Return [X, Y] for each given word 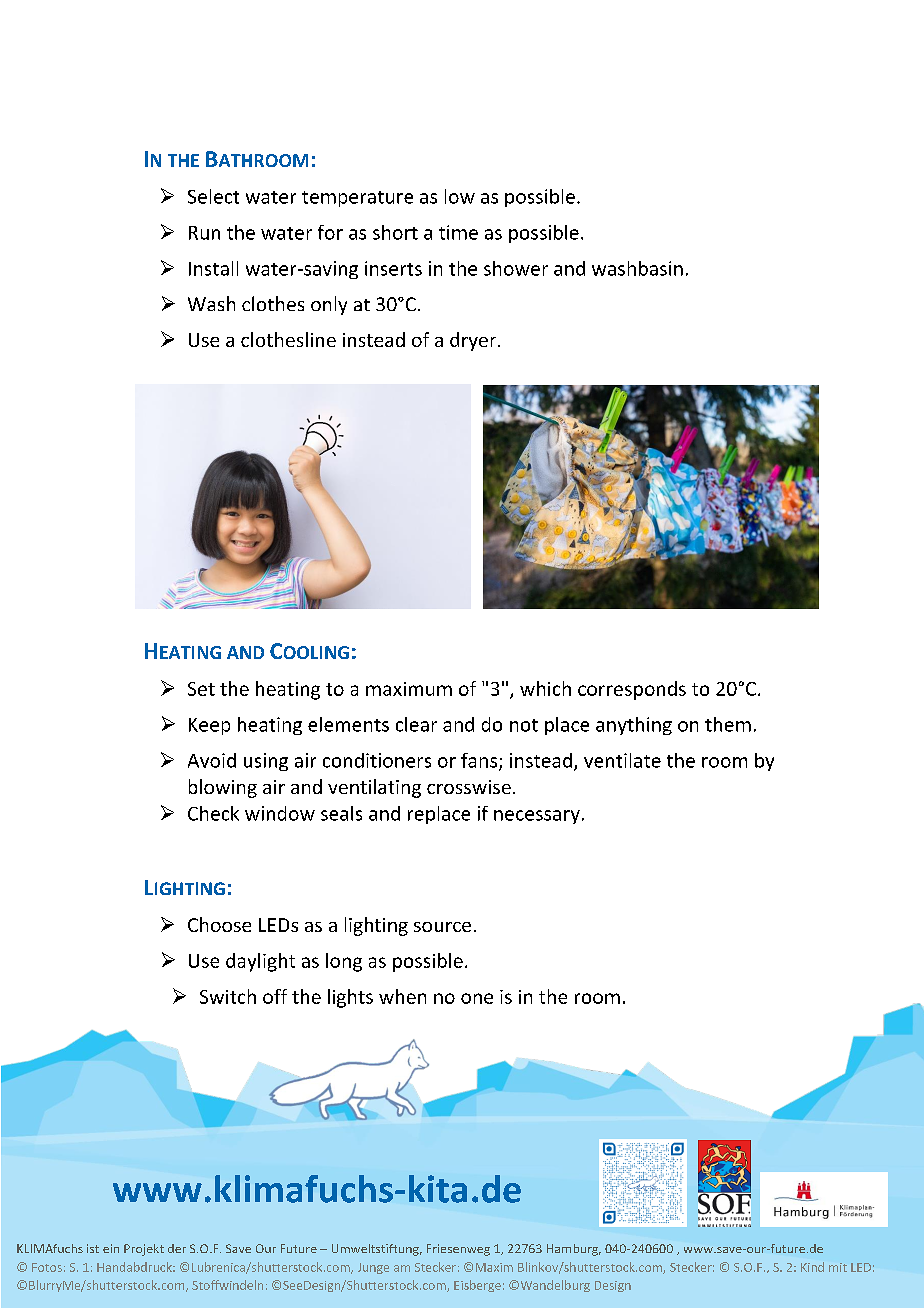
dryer [474, 341]
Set [201, 689]
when [402, 996]
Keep [209, 726]
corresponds [632, 690]
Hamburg [574, 1250]
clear [416, 724]
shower [516, 268]
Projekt [144, 1250]
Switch [228, 996]
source [442, 927]
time [458, 232]
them [728, 724]
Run [204, 233]
